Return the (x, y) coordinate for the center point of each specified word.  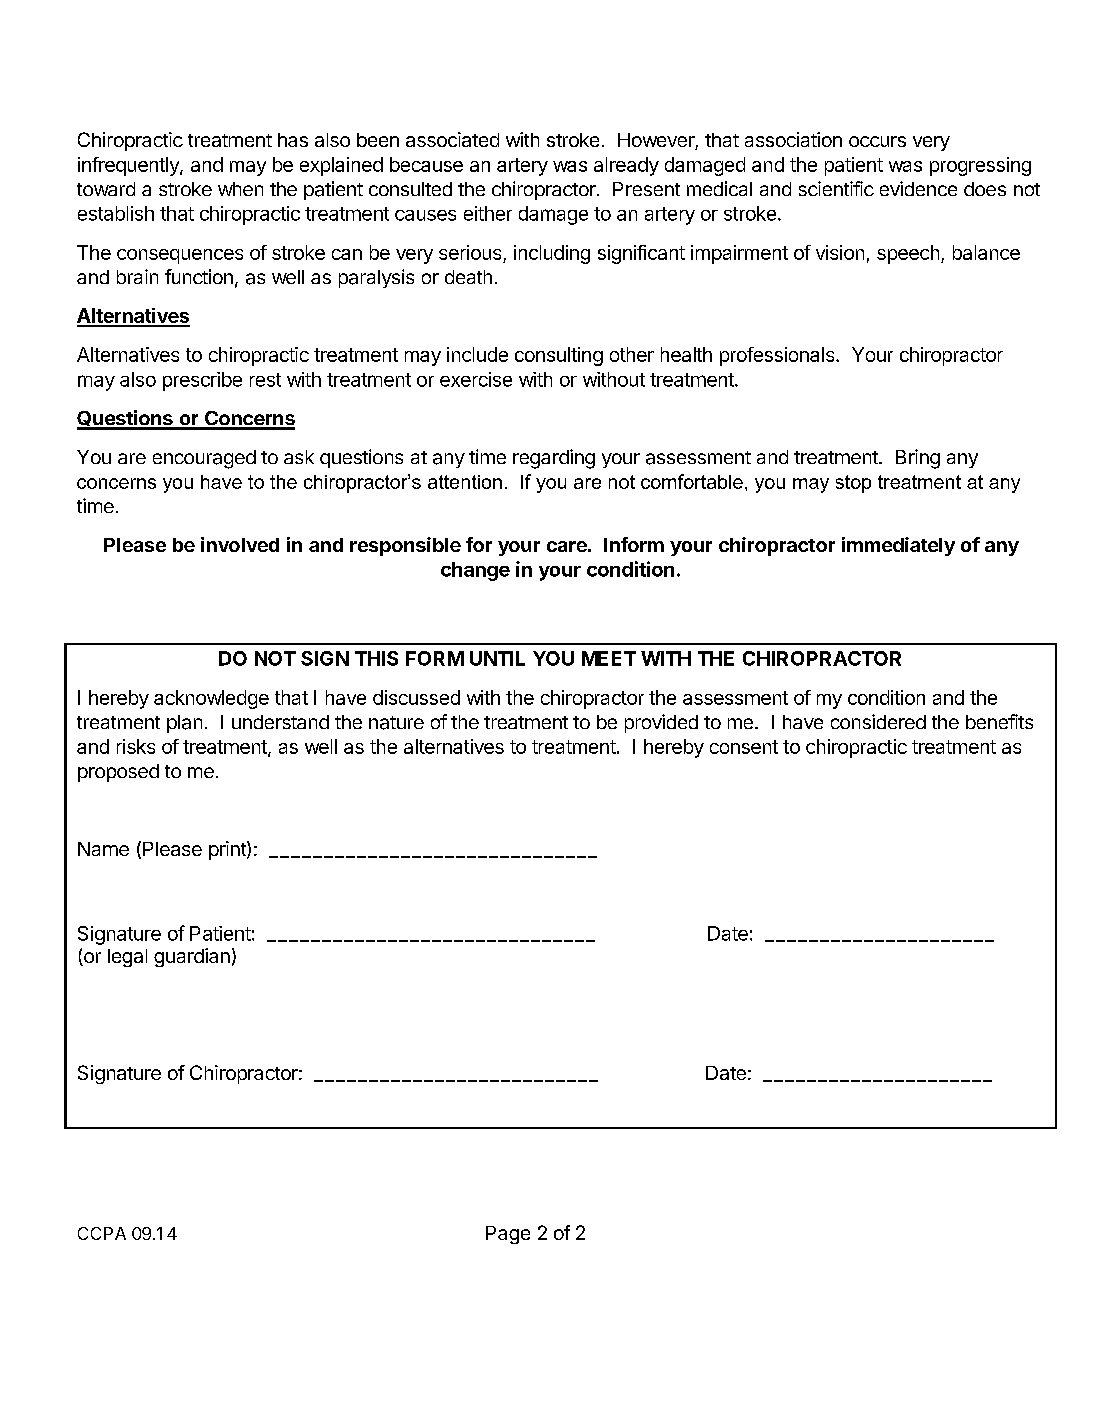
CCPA (102, 1233)
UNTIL (497, 658)
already (626, 166)
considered (878, 721)
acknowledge (211, 699)
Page (508, 1235)
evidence (918, 188)
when (240, 189)
